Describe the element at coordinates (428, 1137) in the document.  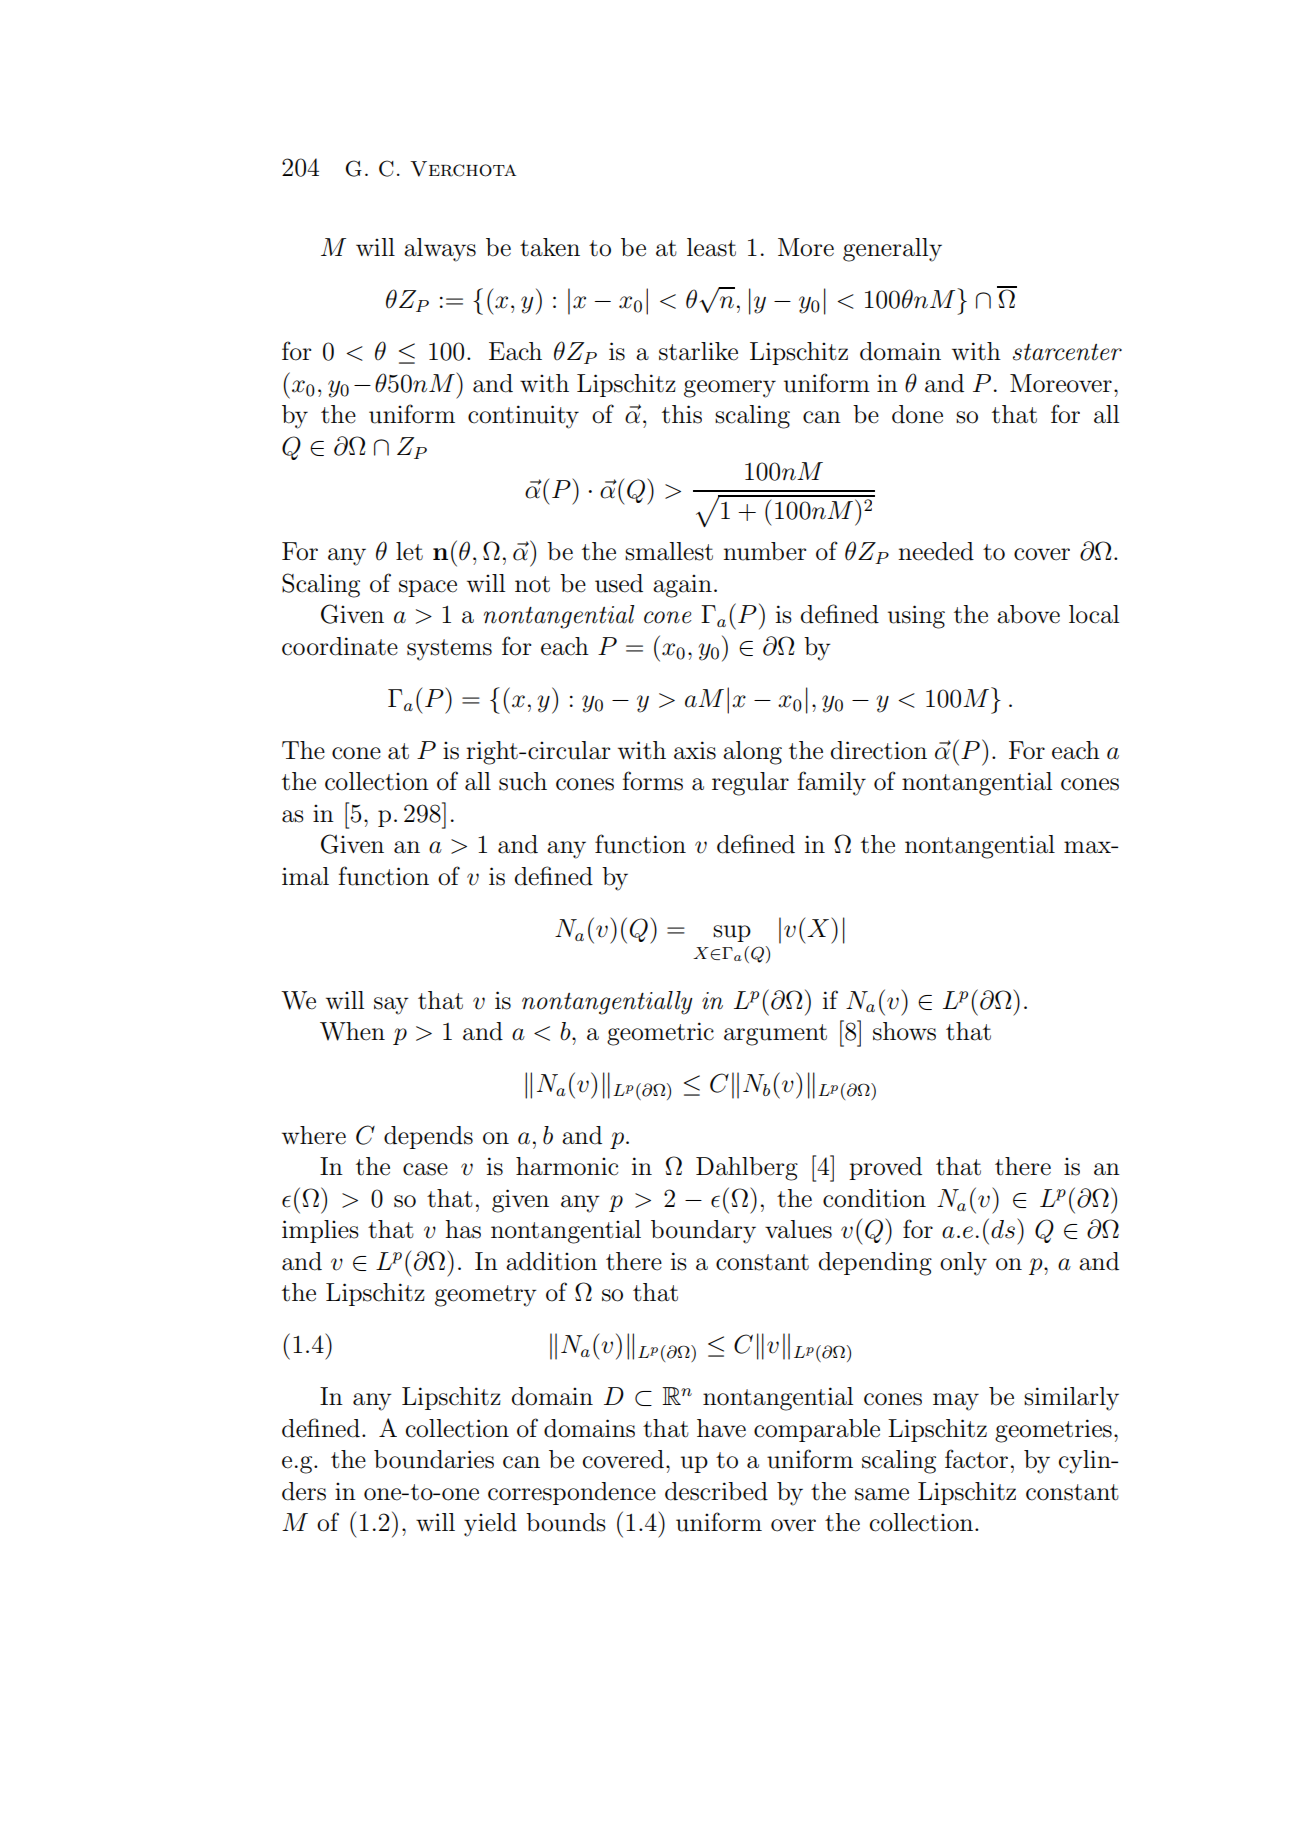
I see `depends` at that location.
